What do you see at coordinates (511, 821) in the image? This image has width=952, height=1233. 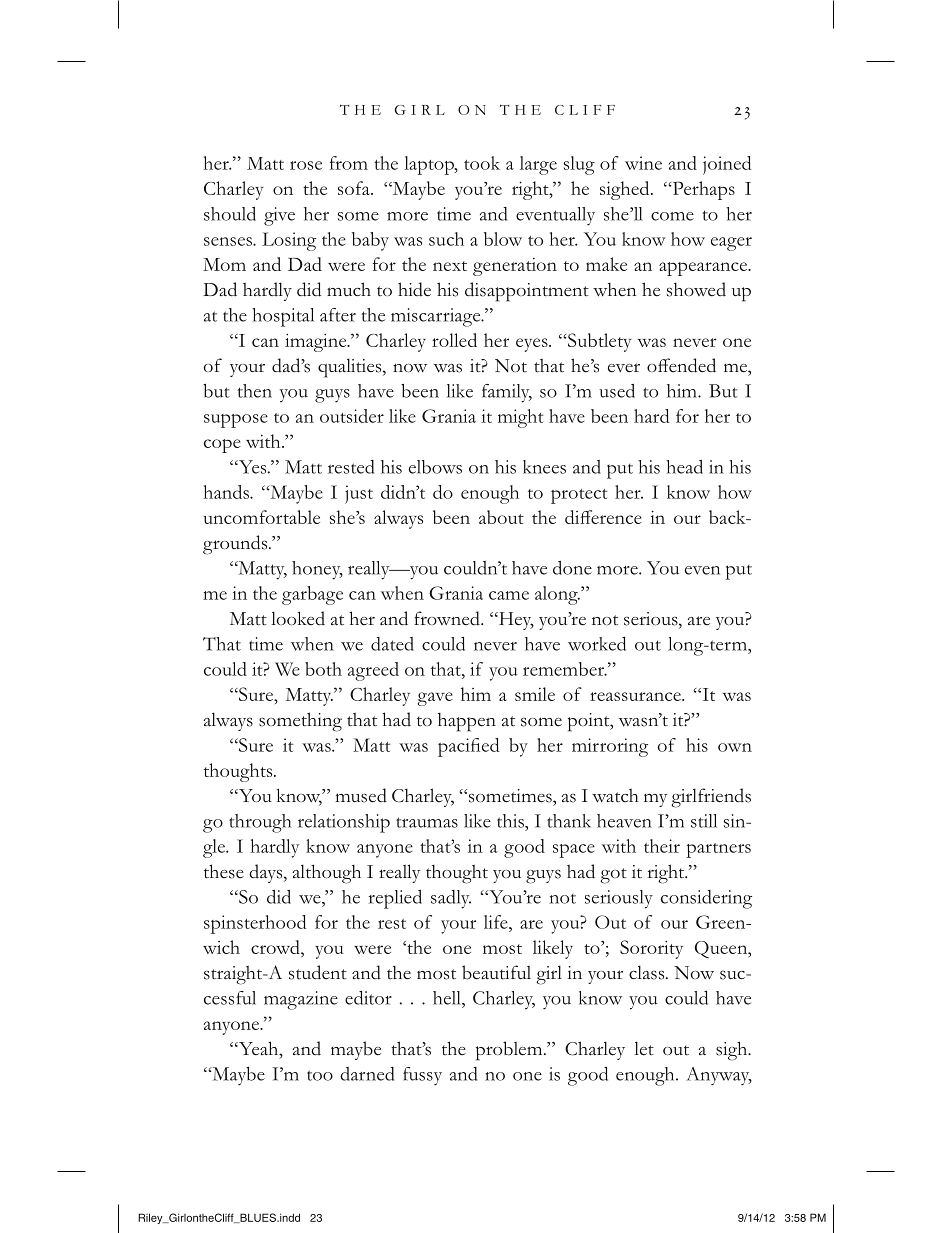 I see `this` at bounding box center [511, 821].
